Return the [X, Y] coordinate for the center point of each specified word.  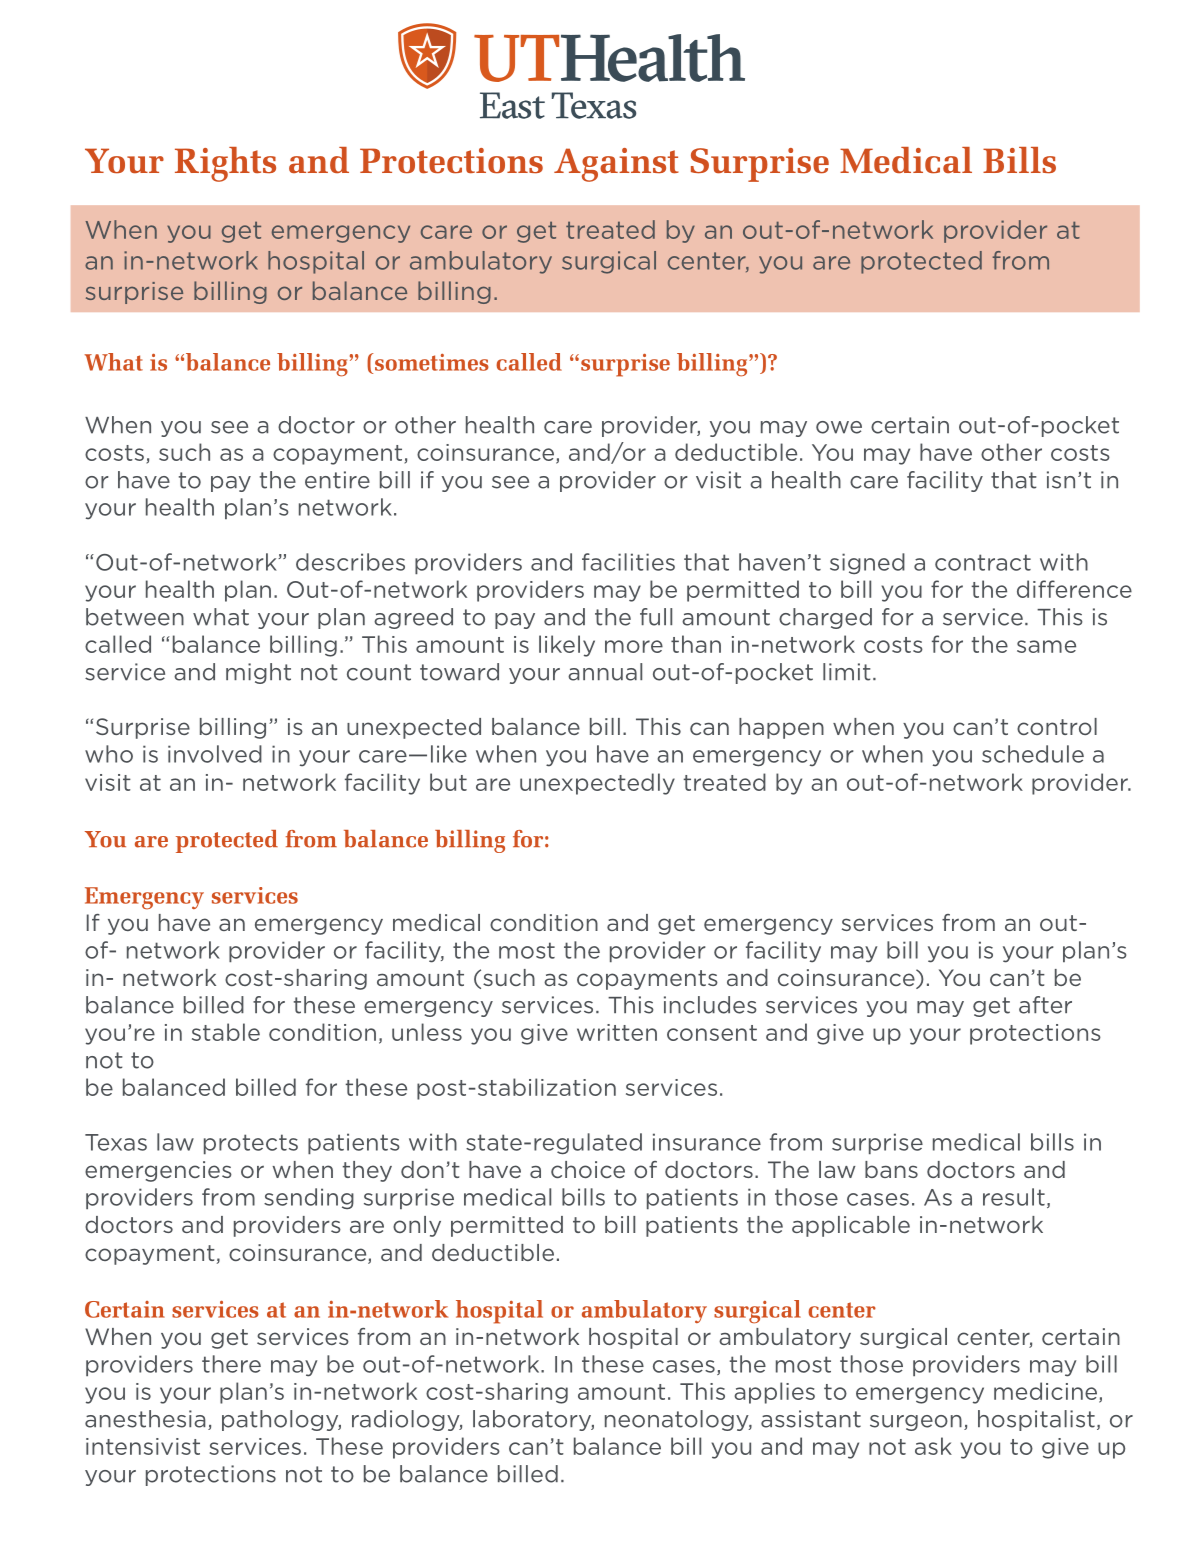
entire [337, 480]
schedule [1033, 754]
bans [891, 1169]
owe [839, 427]
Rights [225, 164]
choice [588, 1169]
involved [215, 754]
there [231, 1364]
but [448, 782]
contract [983, 562]
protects [251, 1144]
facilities [628, 562]
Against [616, 165]
